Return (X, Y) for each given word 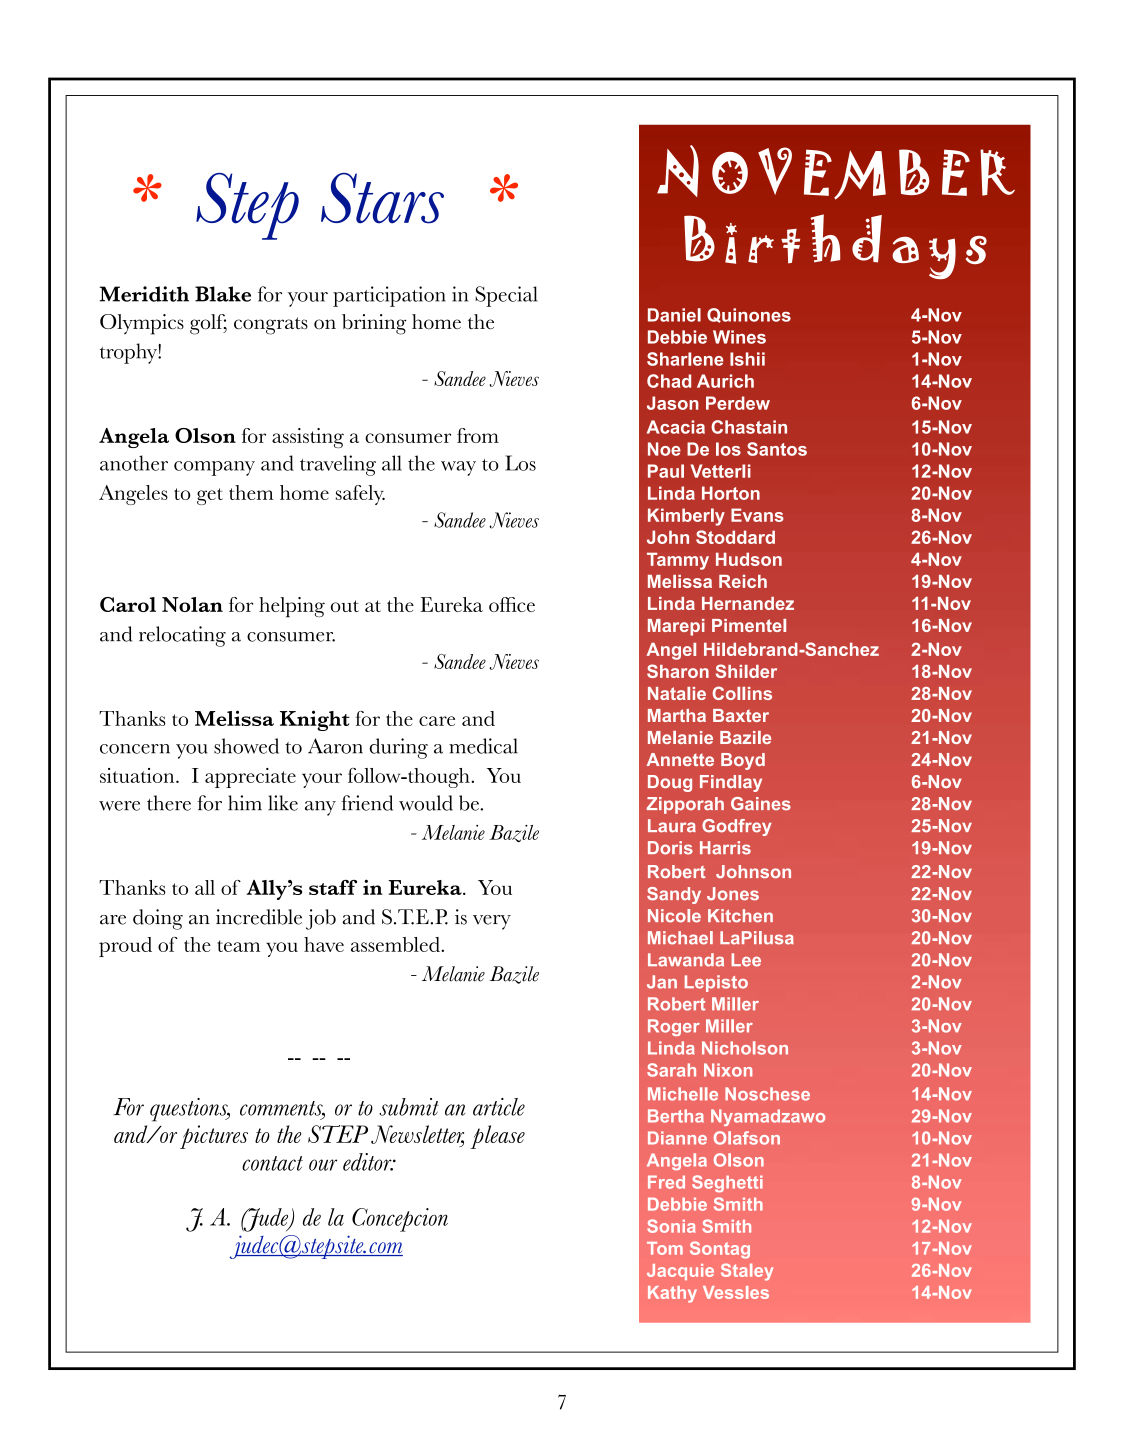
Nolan (192, 604)
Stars (382, 198)
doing (158, 919)
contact (272, 1163)
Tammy (678, 561)
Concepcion (400, 1220)
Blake (223, 294)
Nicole (674, 916)
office (512, 604)
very (492, 922)
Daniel (674, 315)
